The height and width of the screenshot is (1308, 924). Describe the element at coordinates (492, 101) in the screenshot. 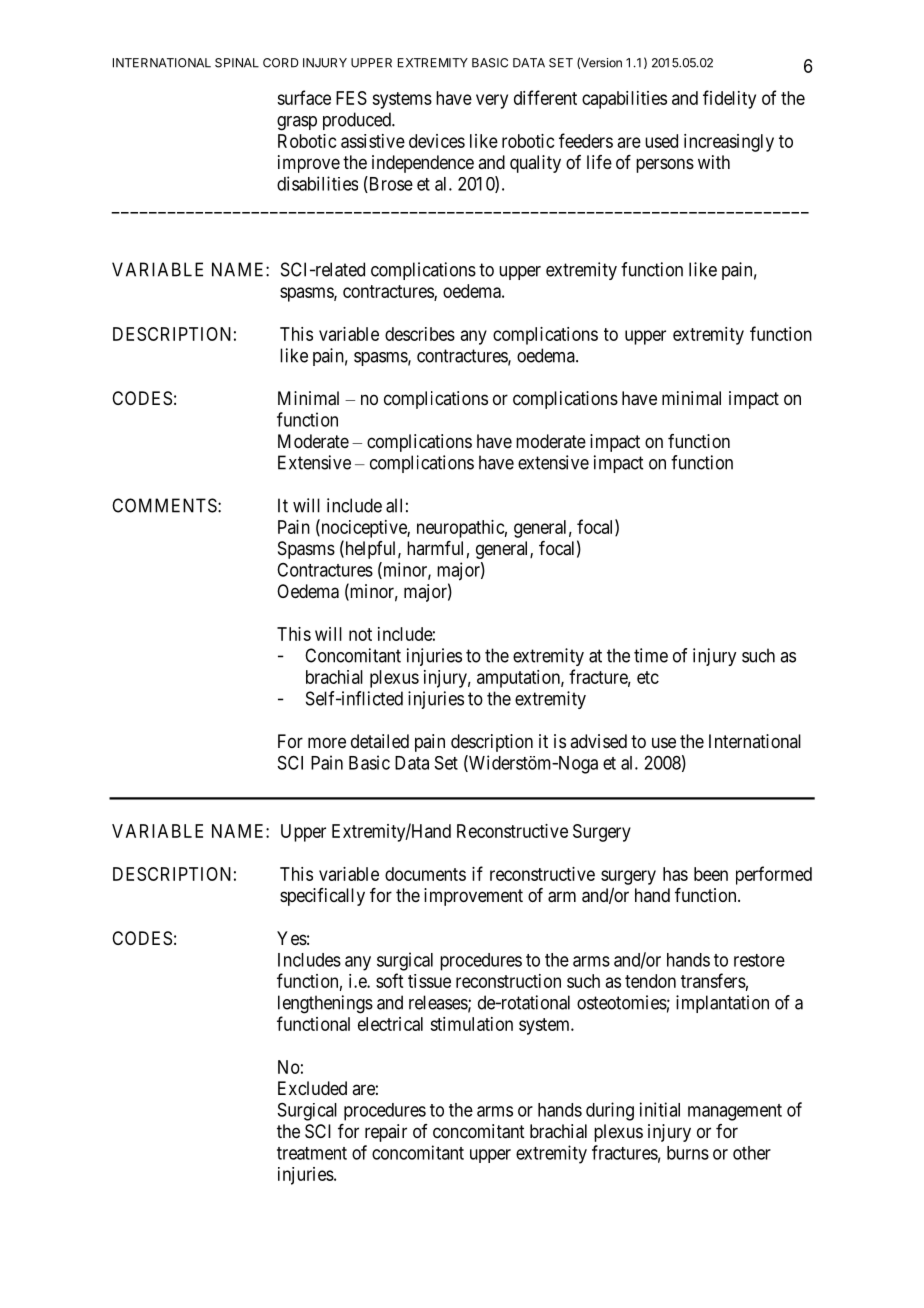

I see `very` at that location.
